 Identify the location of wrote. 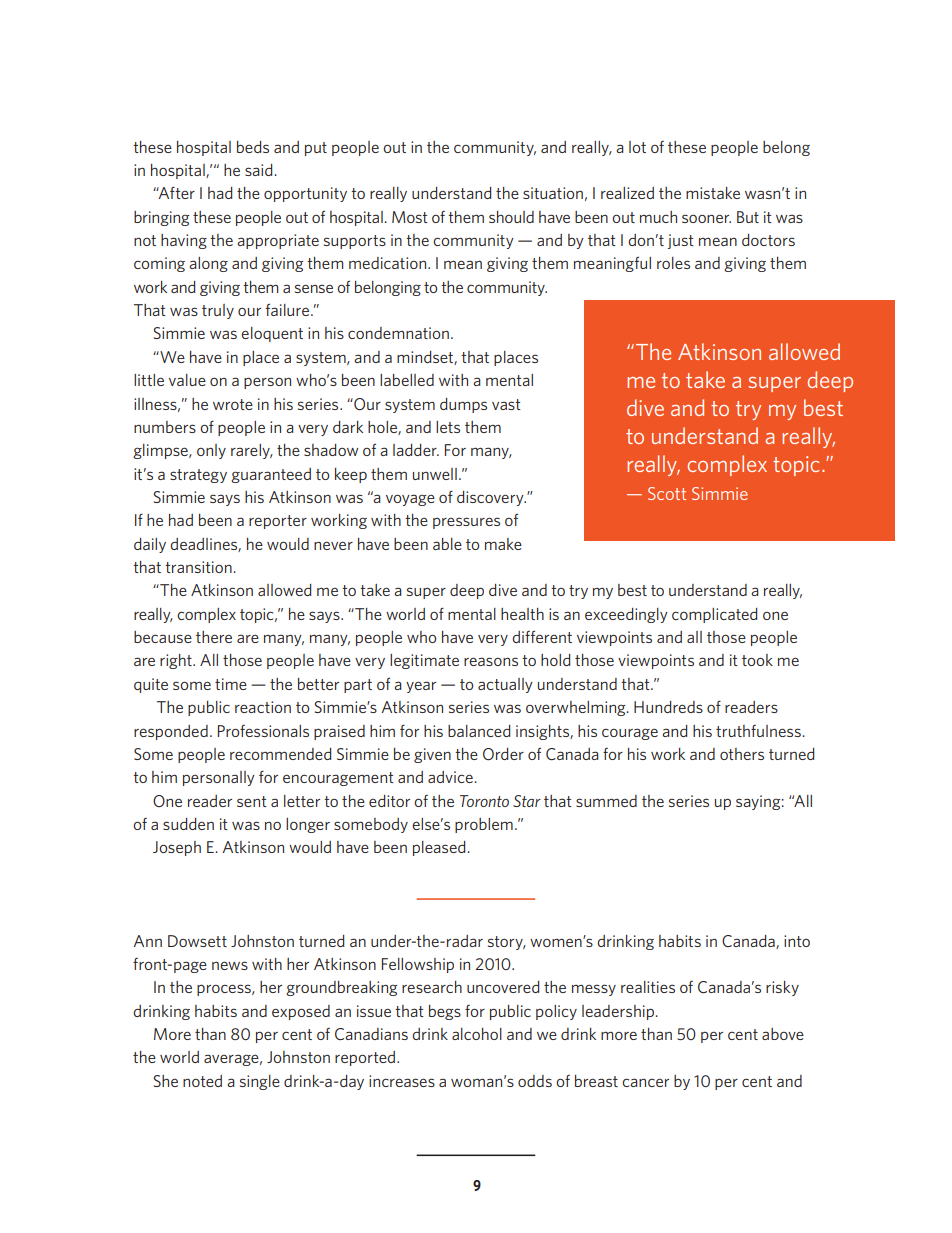
(233, 404).
